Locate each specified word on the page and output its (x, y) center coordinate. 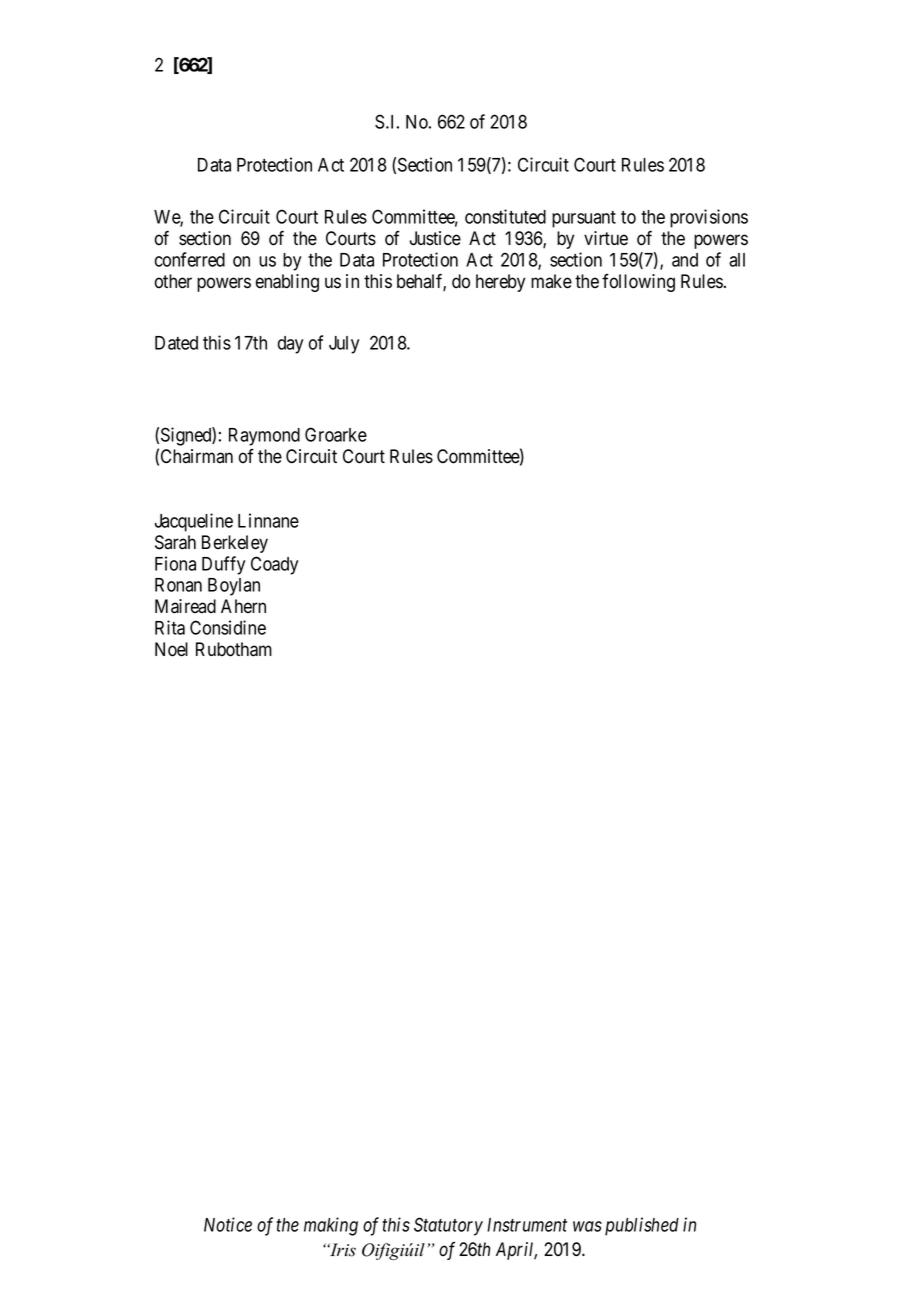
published (642, 1226)
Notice (228, 1224)
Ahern (243, 606)
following (638, 283)
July (344, 345)
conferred (190, 259)
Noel (171, 649)
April (516, 1251)
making (331, 1226)
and (685, 260)
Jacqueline (193, 522)
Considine (228, 627)
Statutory (448, 1226)
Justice (435, 238)
